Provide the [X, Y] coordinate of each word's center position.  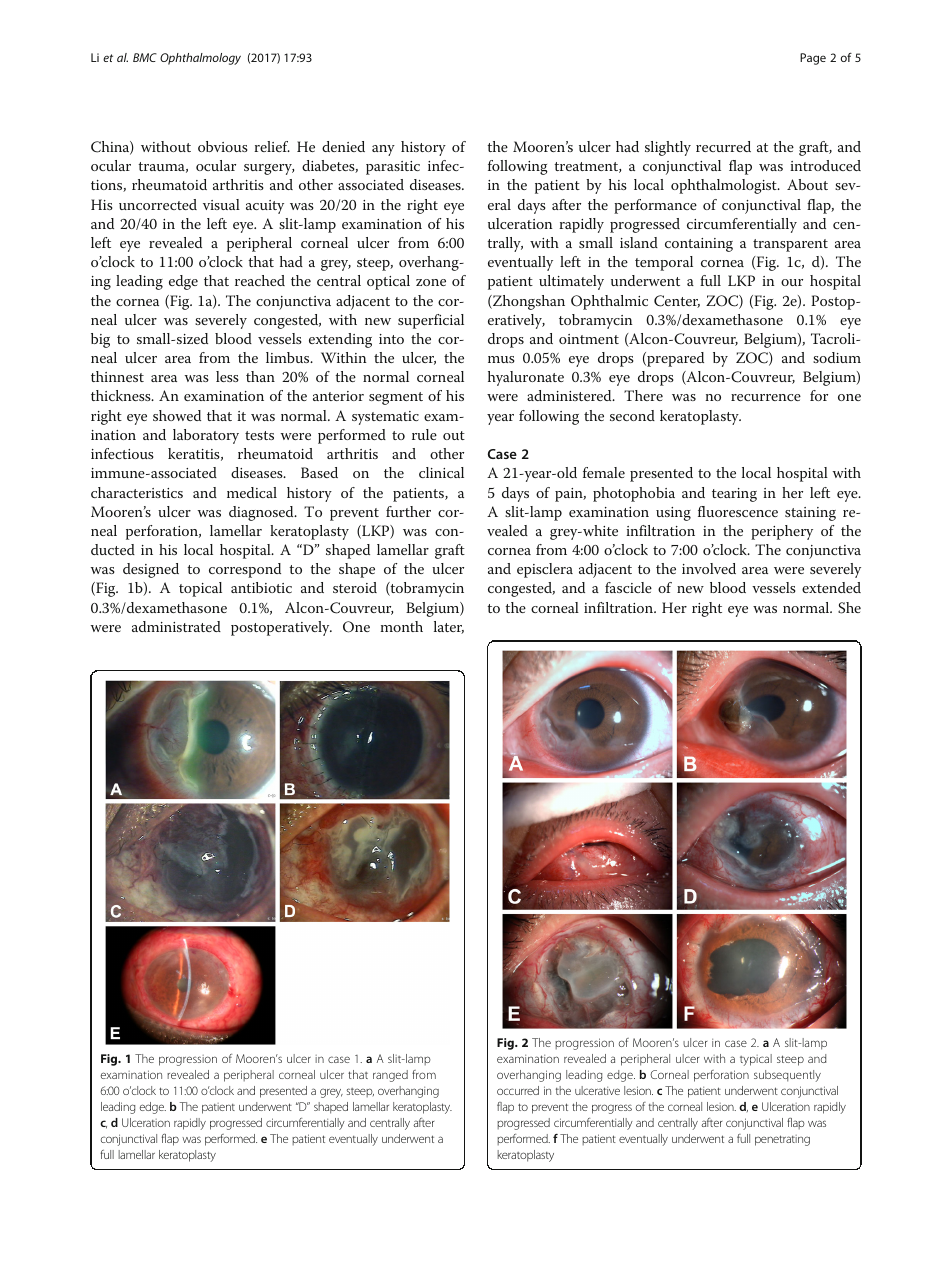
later [449, 627]
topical [200, 589]
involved [709, 568]
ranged [390, 1076]
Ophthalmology [200, 59]
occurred [518, 1090]
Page [813, 59]
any [383, 150]
